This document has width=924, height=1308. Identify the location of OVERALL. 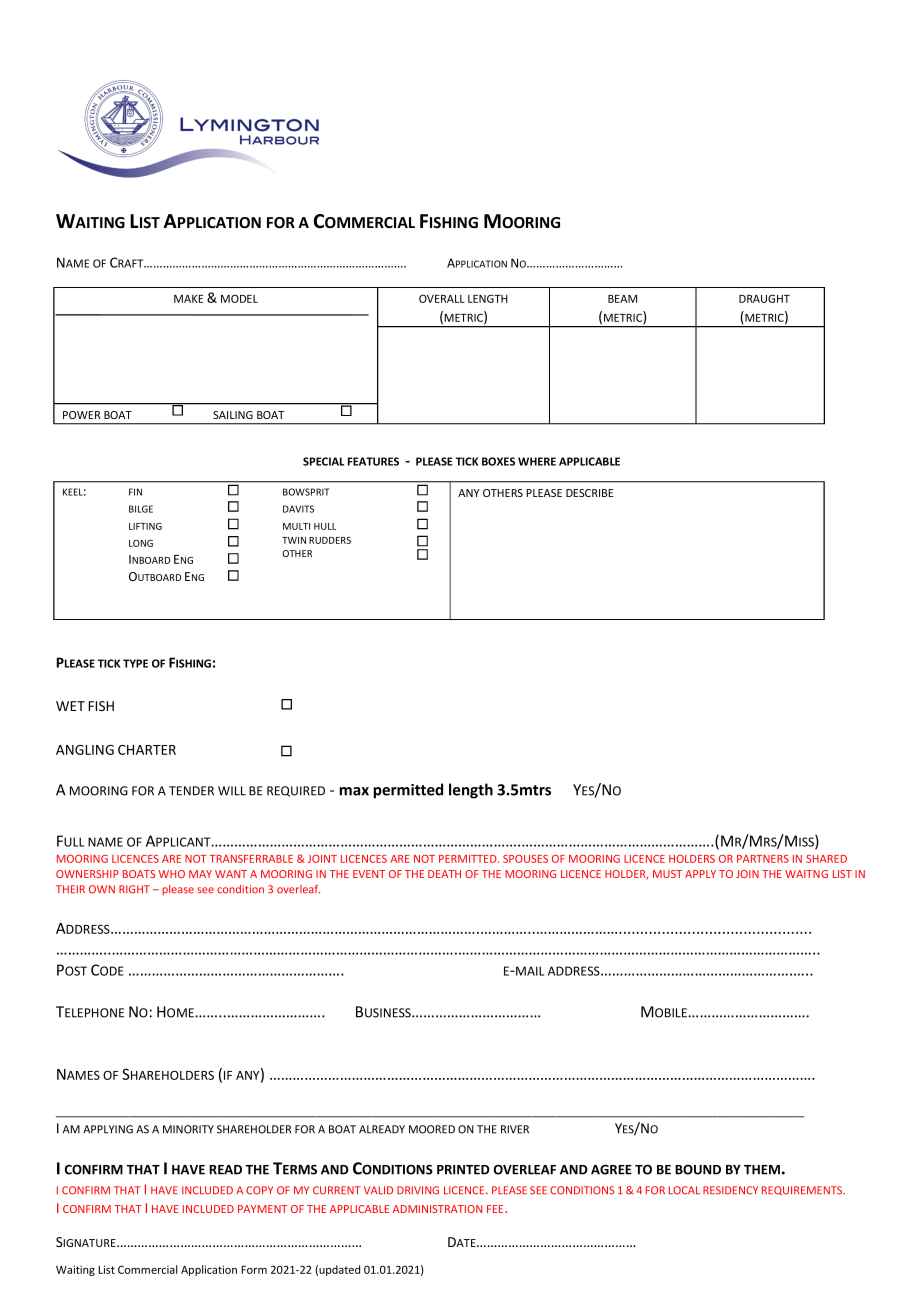
(442, 298).
